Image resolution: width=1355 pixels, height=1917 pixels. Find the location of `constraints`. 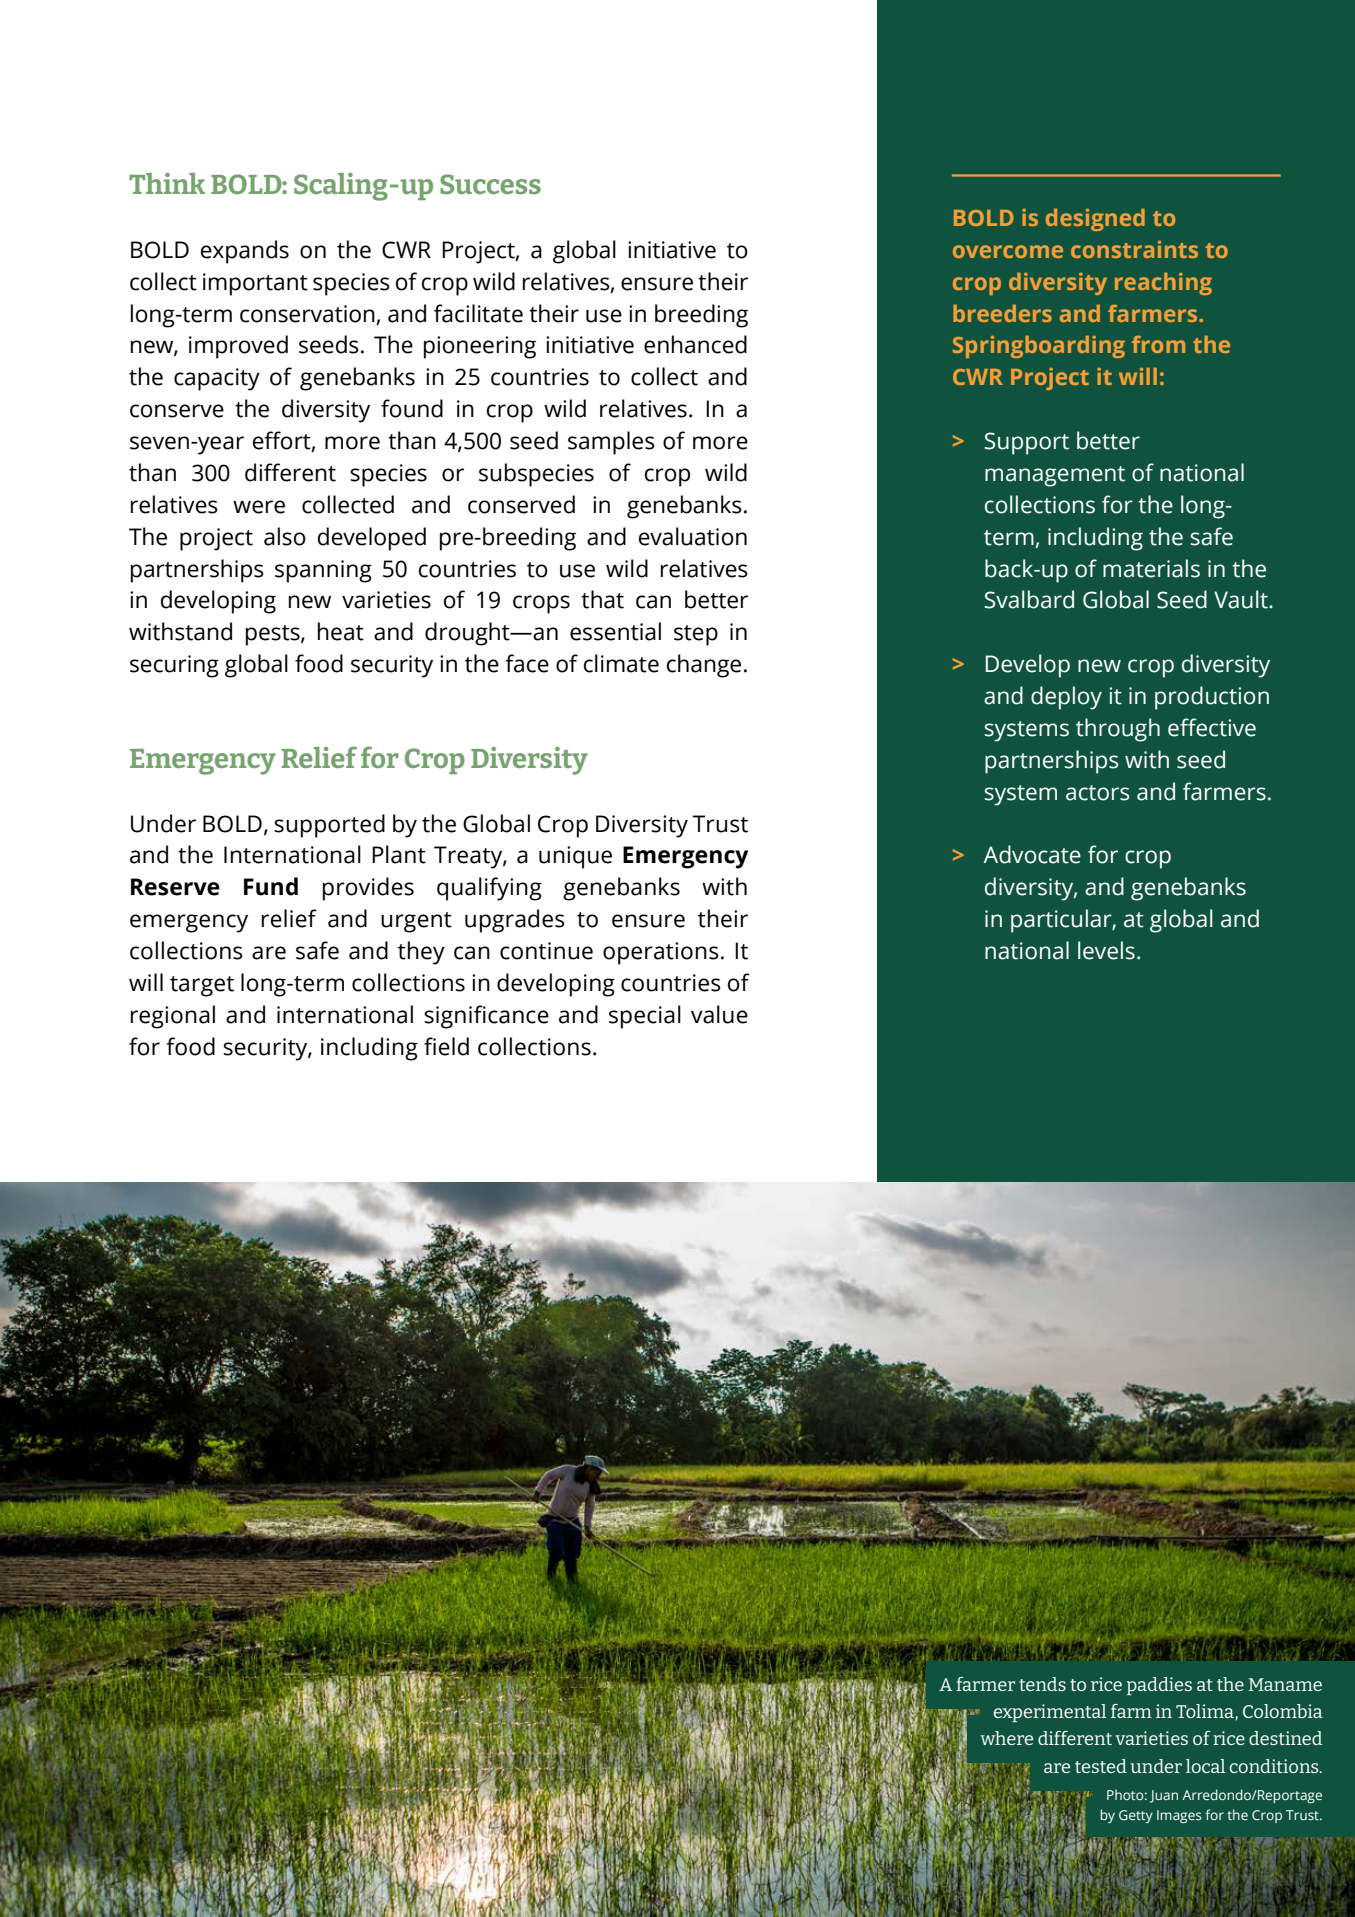

constraints is located at coordinates (1134, 249).
